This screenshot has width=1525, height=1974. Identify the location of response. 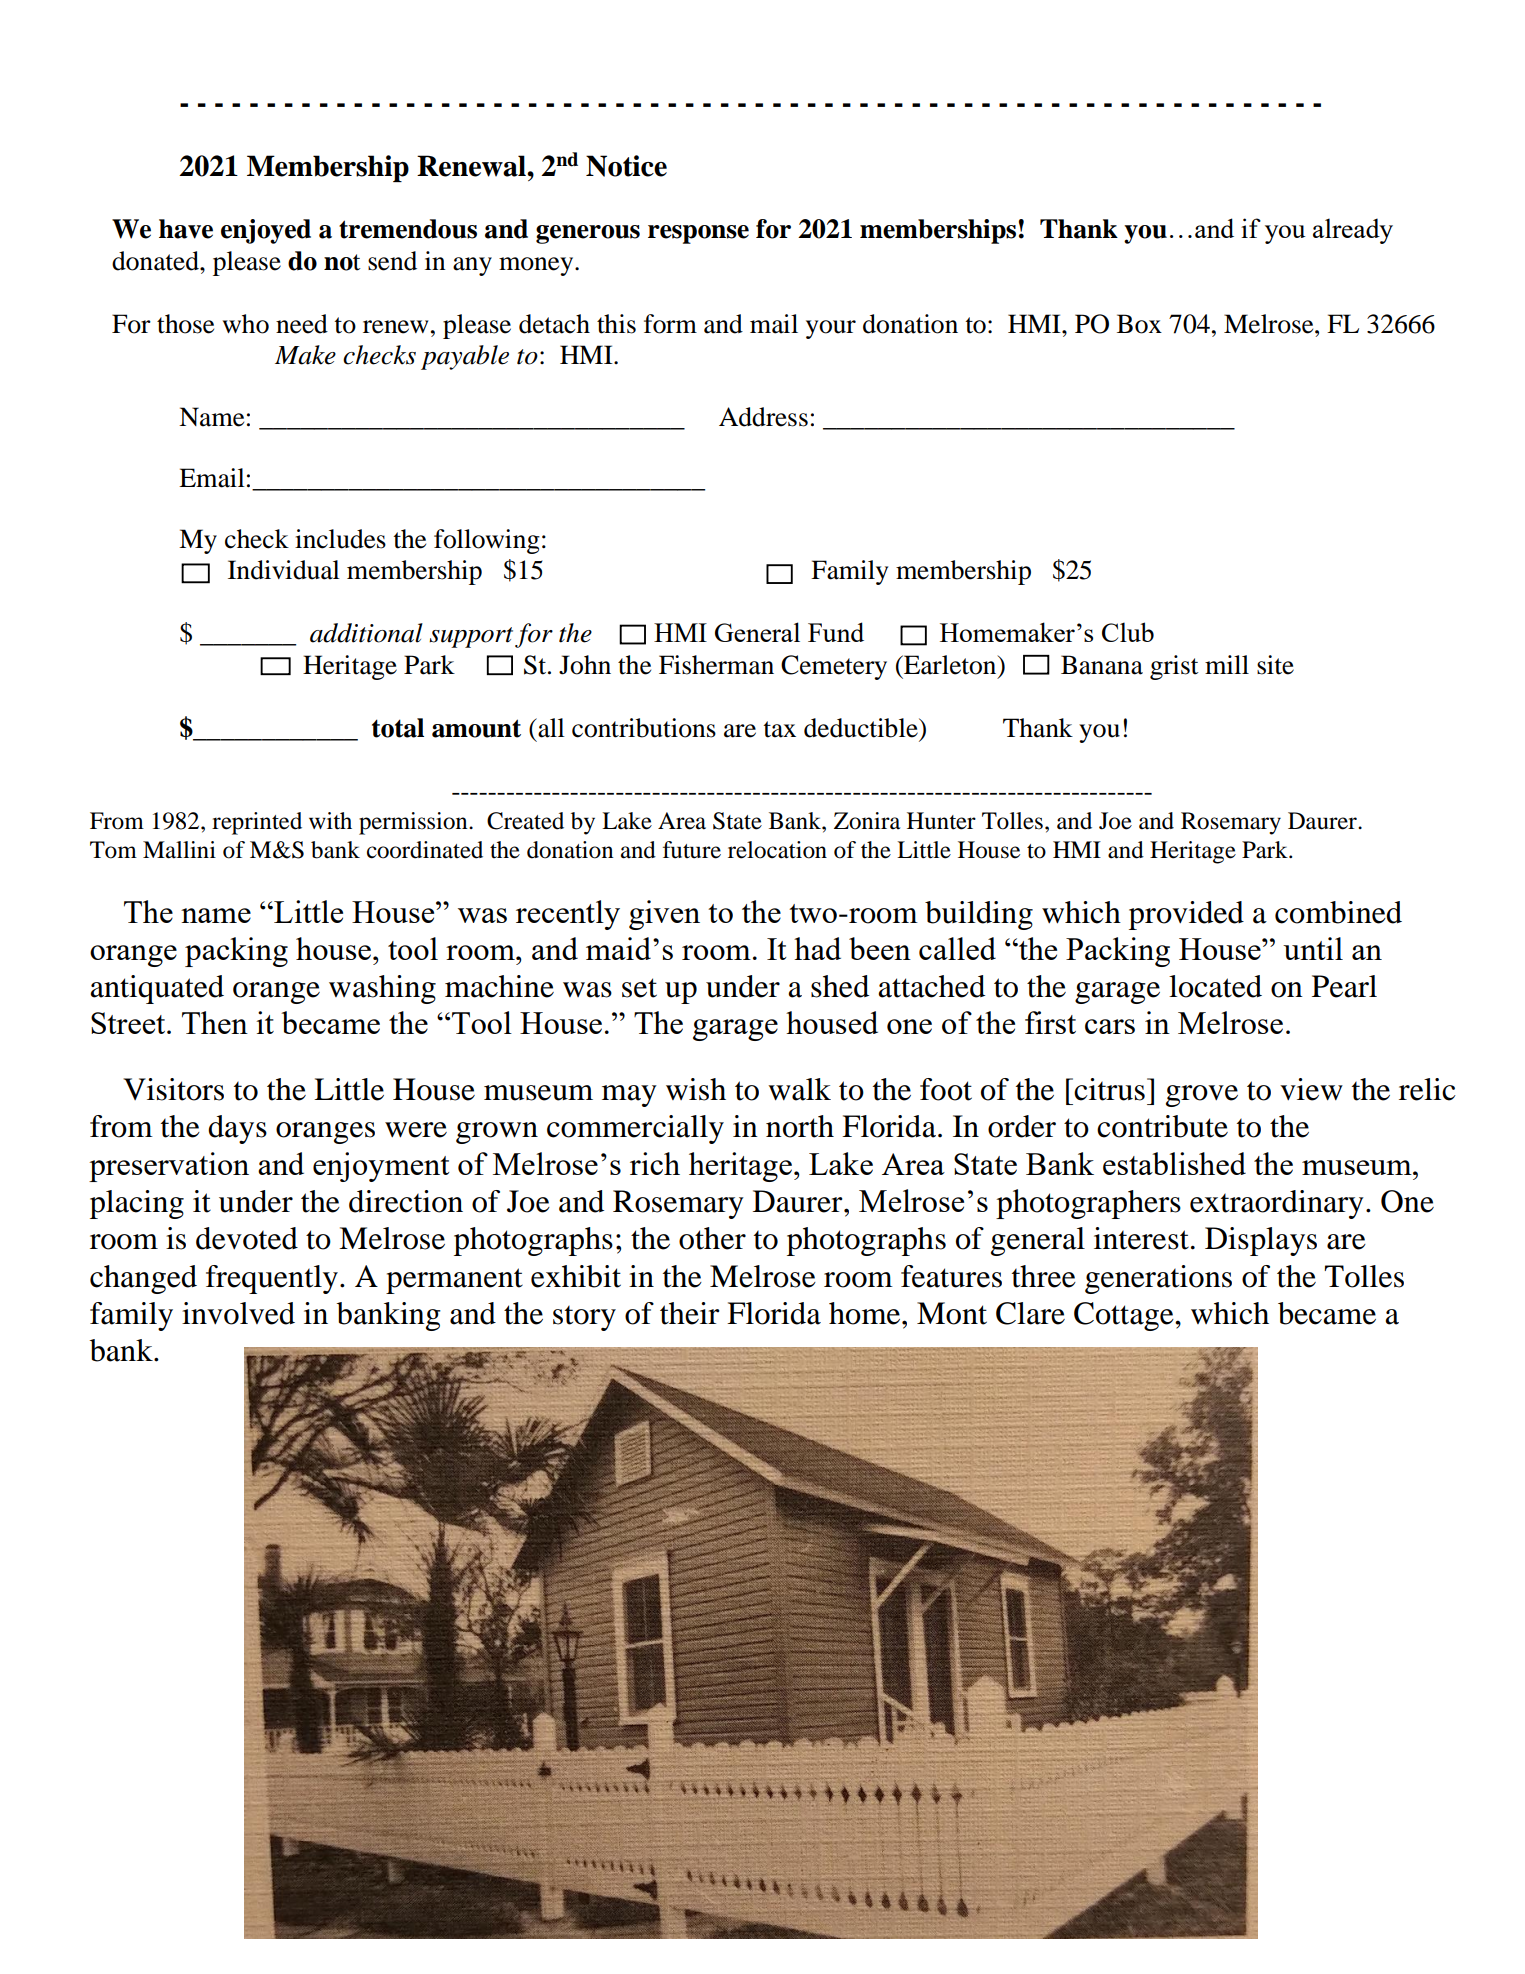
(698, 234).
